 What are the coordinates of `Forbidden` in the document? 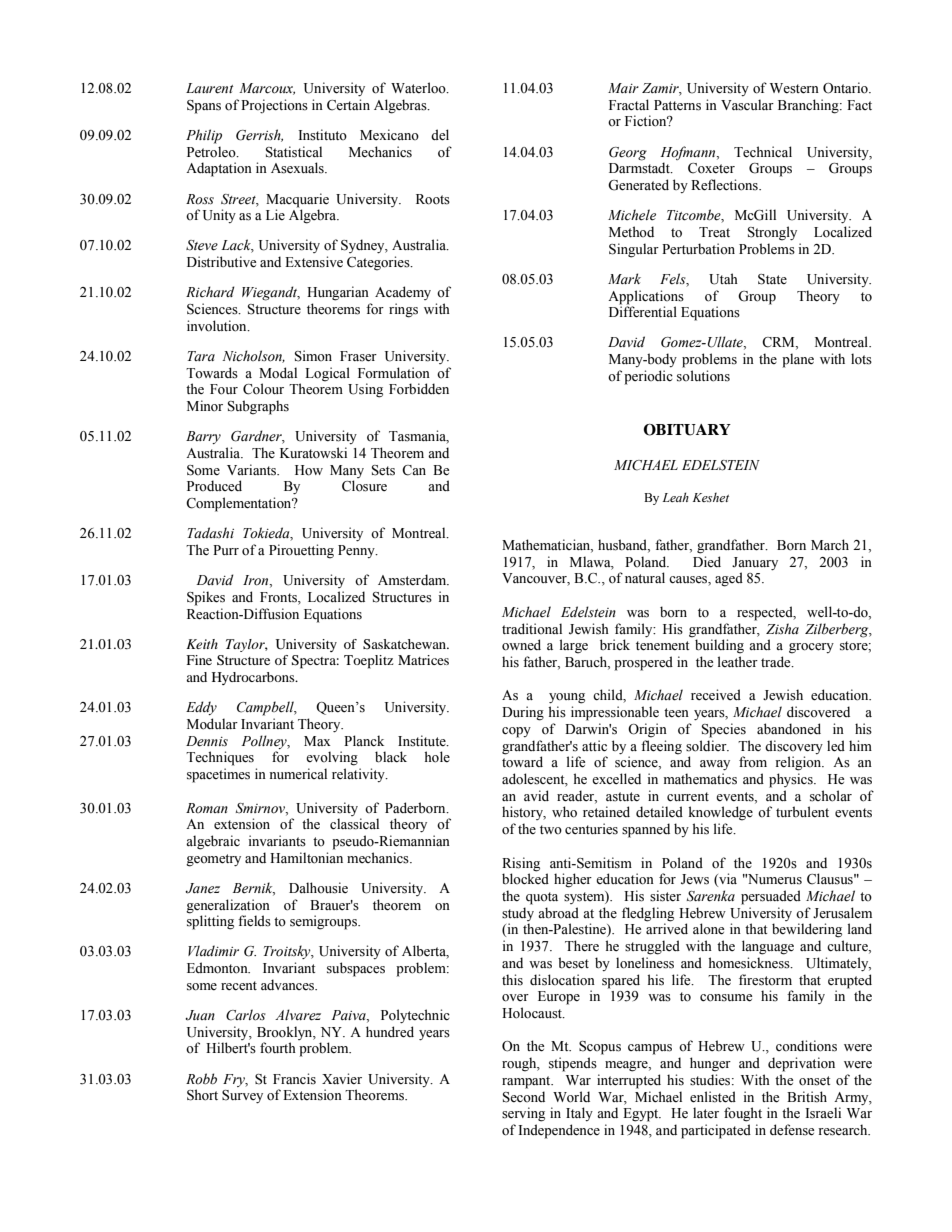 It's located at (419, 389).
